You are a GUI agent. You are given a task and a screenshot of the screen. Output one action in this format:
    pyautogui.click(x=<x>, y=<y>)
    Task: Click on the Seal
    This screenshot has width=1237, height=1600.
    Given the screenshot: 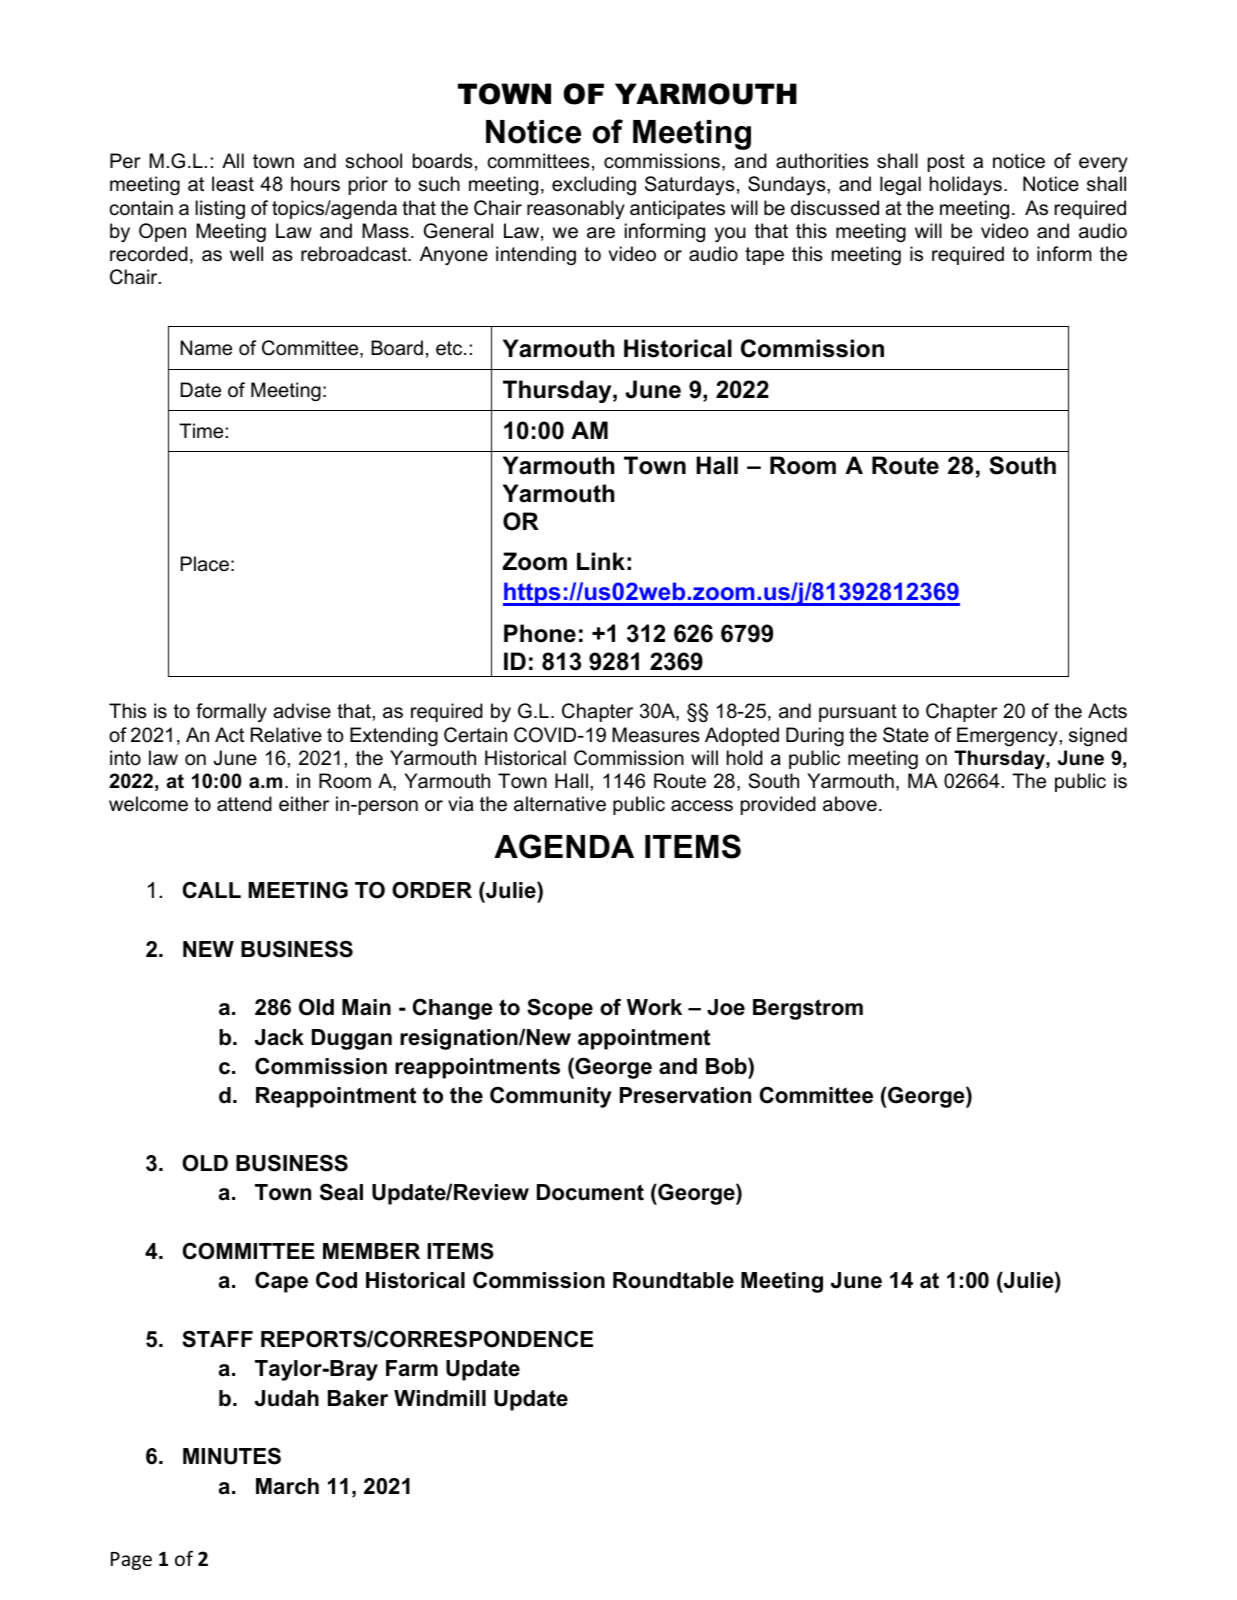 What is the action you would take?
    pyautogui.click(x=341, y=1192)
